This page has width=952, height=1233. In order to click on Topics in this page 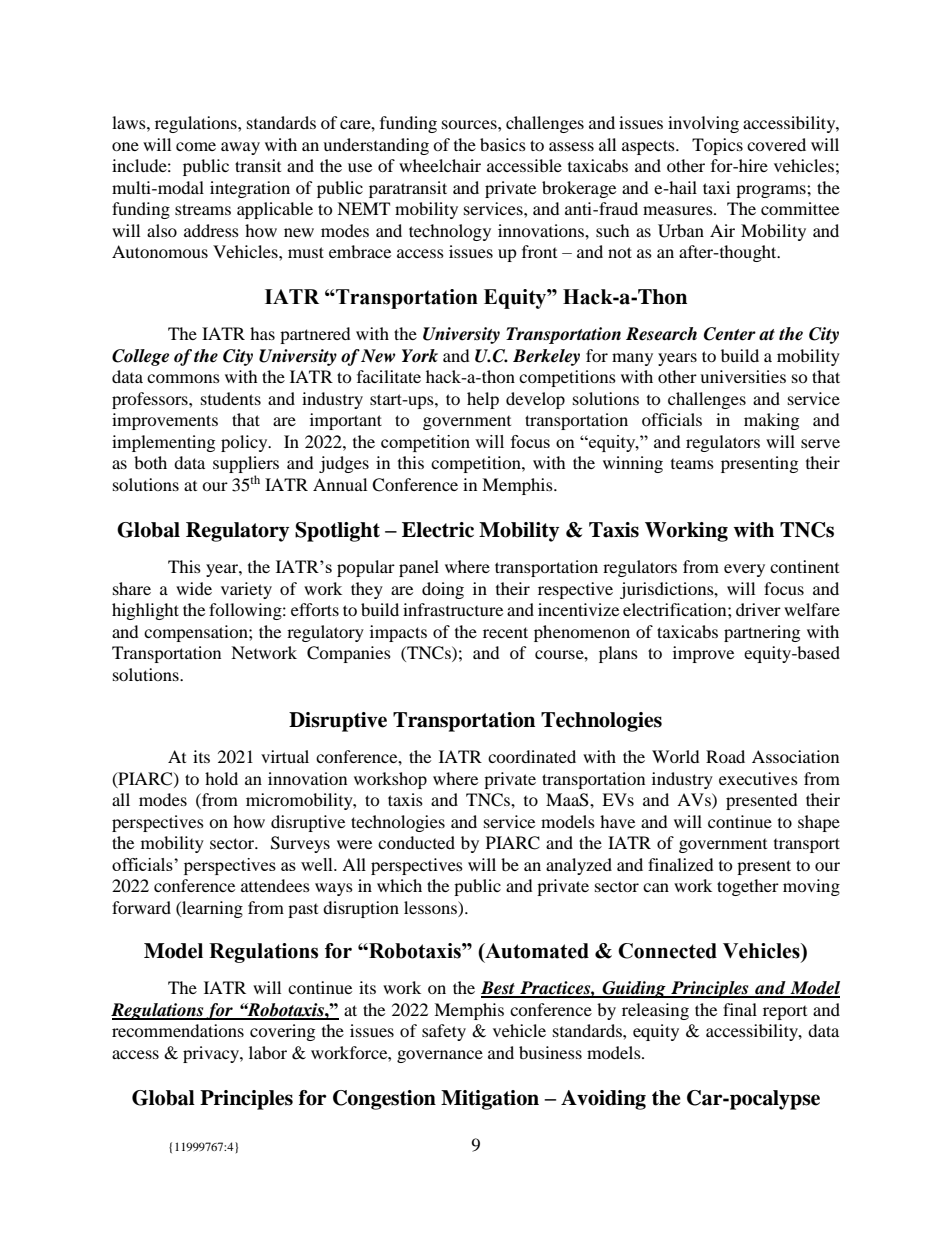, I will do `click(717, 146)`.
